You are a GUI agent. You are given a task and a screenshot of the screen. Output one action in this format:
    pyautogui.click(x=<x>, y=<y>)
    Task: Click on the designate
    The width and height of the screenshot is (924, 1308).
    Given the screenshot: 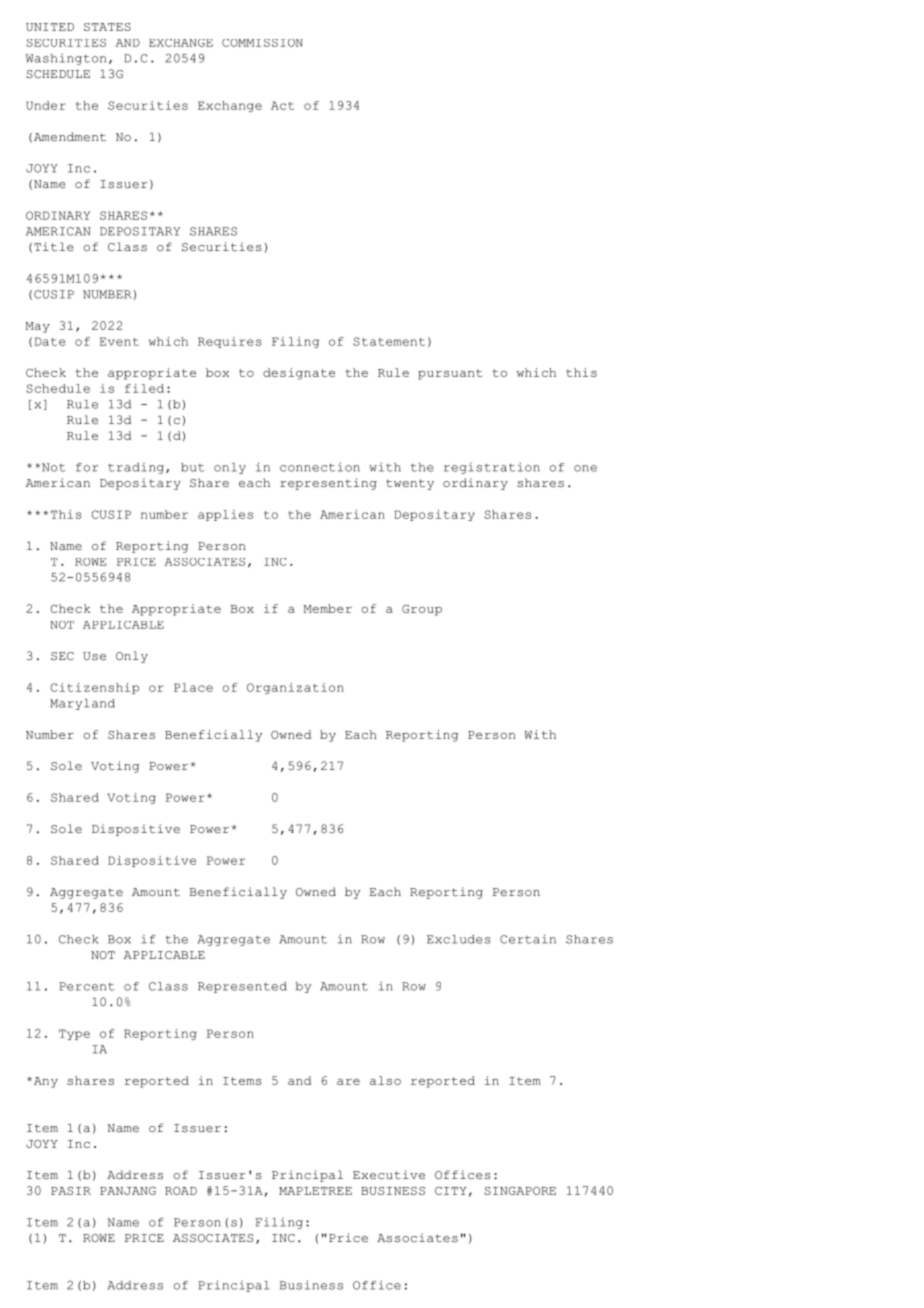 What is the action you would take?
    pyautogui.click(x=299, y=374)
